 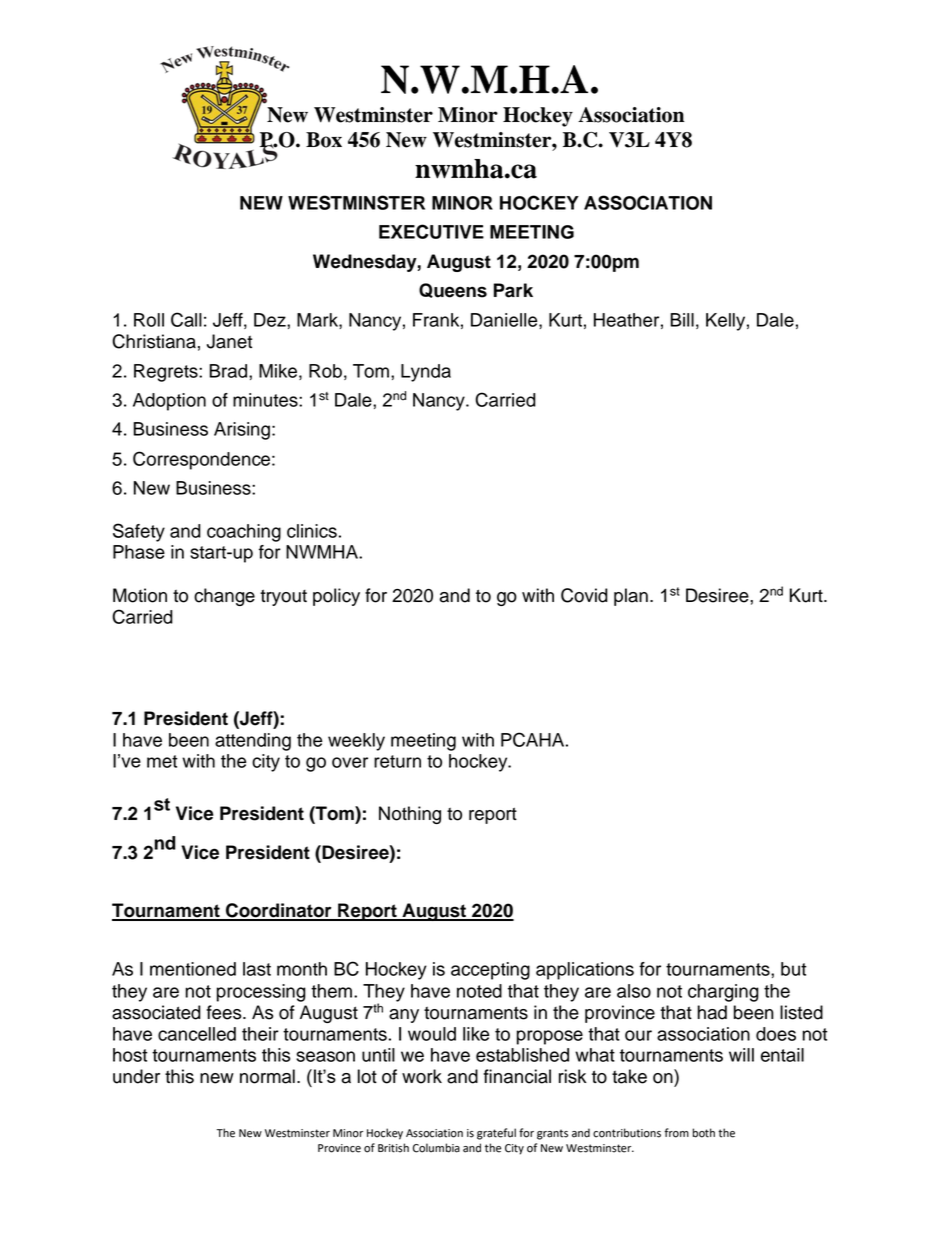 I want to click on Bill, so click(x=682, y=320).
